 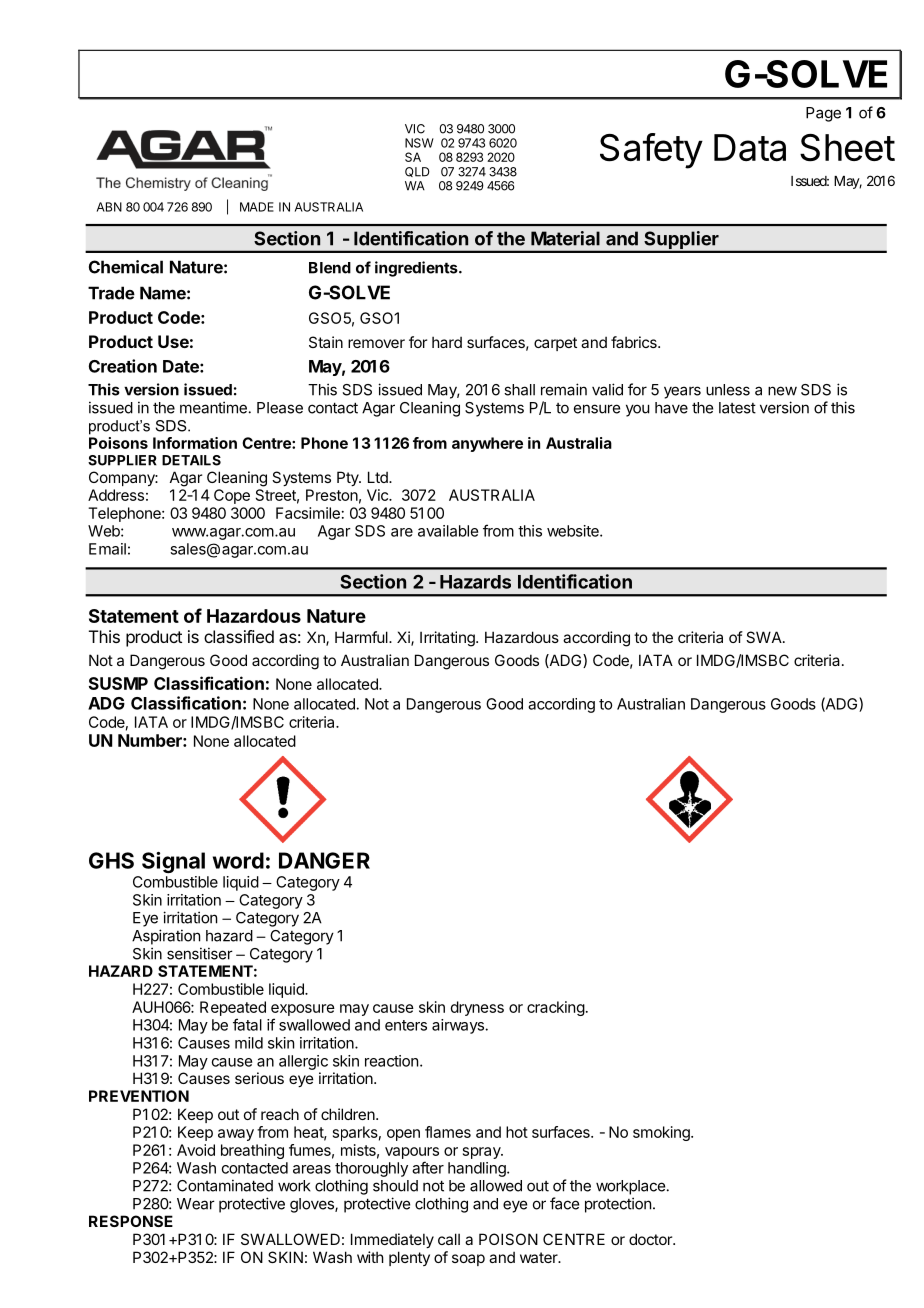 I want to click on Data, so click(x=750, y=147).
